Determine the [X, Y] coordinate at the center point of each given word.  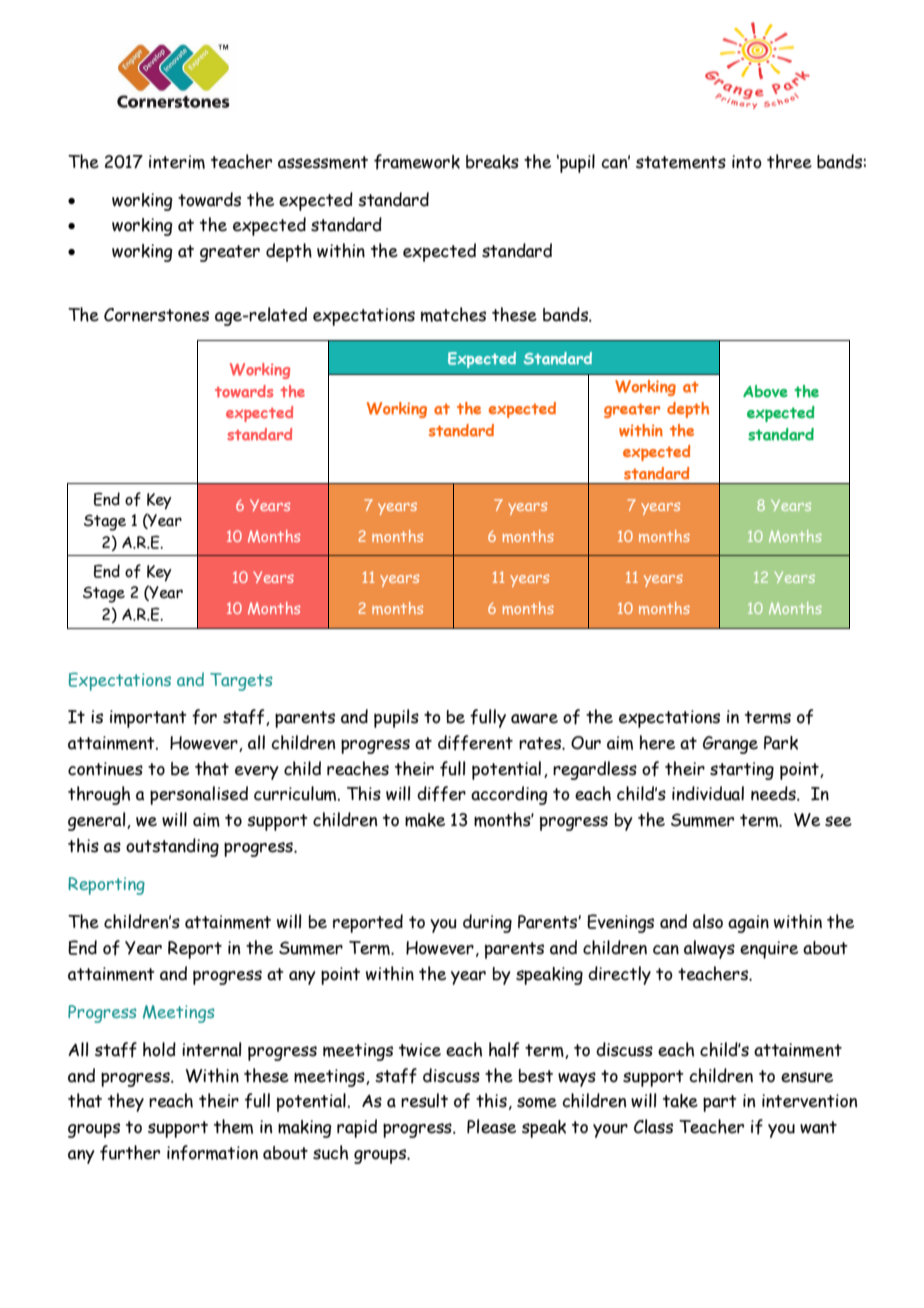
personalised [199, 795]
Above [765, 391]
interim [177, 162]
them [233, 1126]
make [425, 820]
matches [453, 314]
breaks [492, 162]
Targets [241, 682]
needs [774, 793]
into [747, 162]
